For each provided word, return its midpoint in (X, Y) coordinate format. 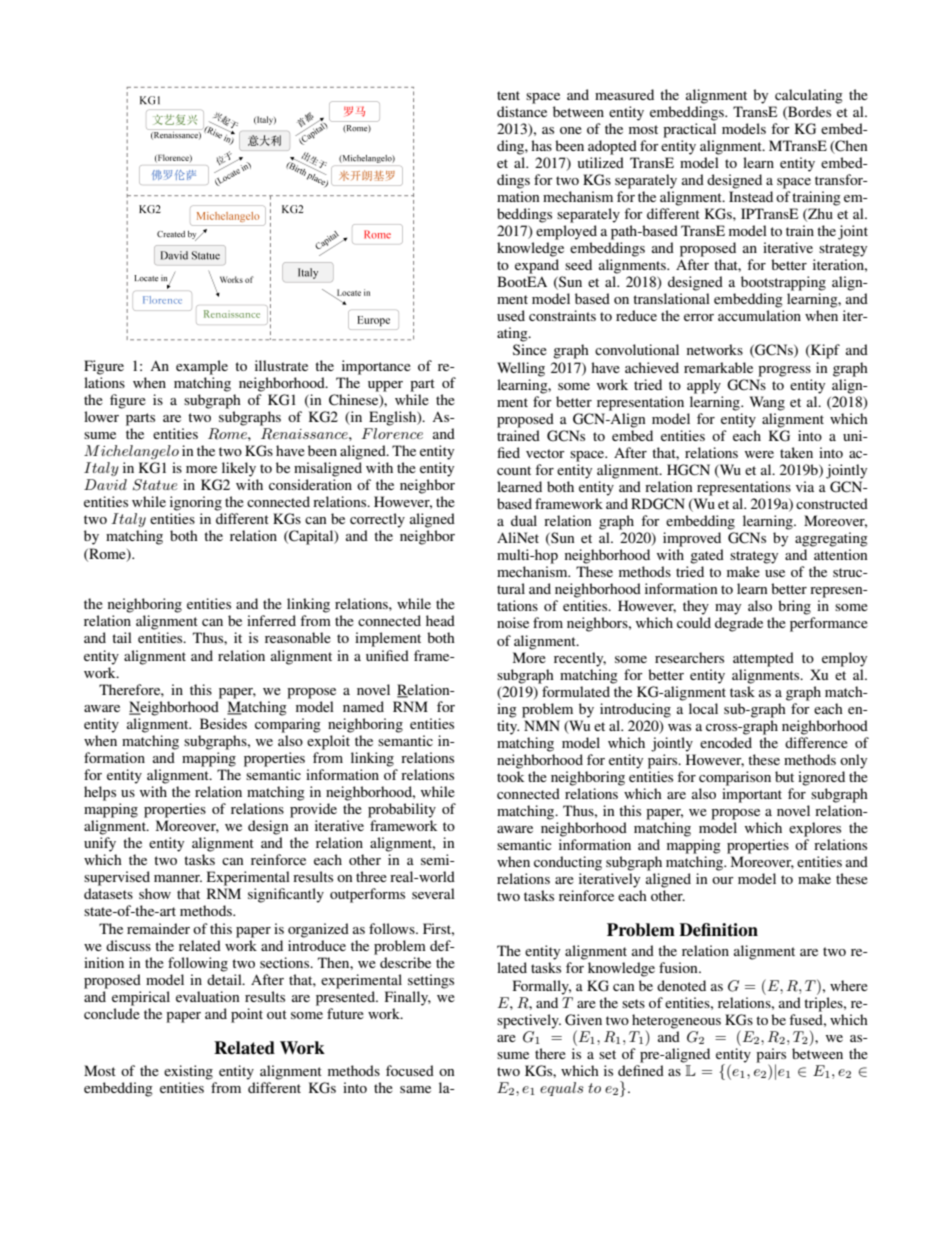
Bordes (808, 112)
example (202, 367)
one (571, 130)
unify (100, 844)
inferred (271, 620)
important (752, 795)
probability (402, 810)
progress (784, 371)
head (440, 620)
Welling (521, 369)
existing (188, 1072)
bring (794, 607)
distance (522, 111)
